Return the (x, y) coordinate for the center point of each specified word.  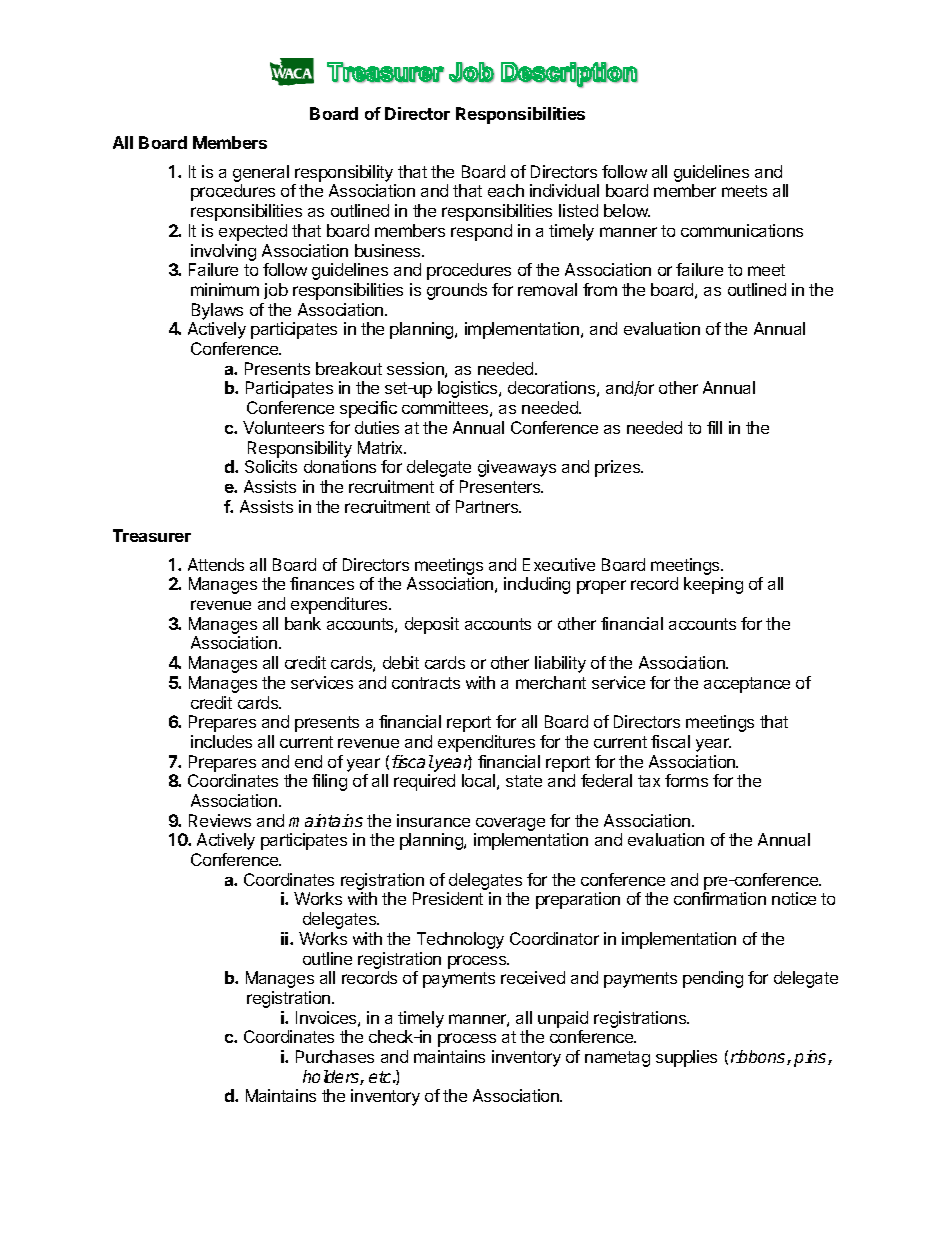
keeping (713, 585)
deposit (432, 625)
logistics (469, 389)
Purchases (335, 1056)
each (506, 190)
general (261, 173)
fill (714, 427)
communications (742, 230)
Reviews (220, 820)
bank (303, 623)
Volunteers (283, 427)
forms (686, 780)
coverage (510, 824)
